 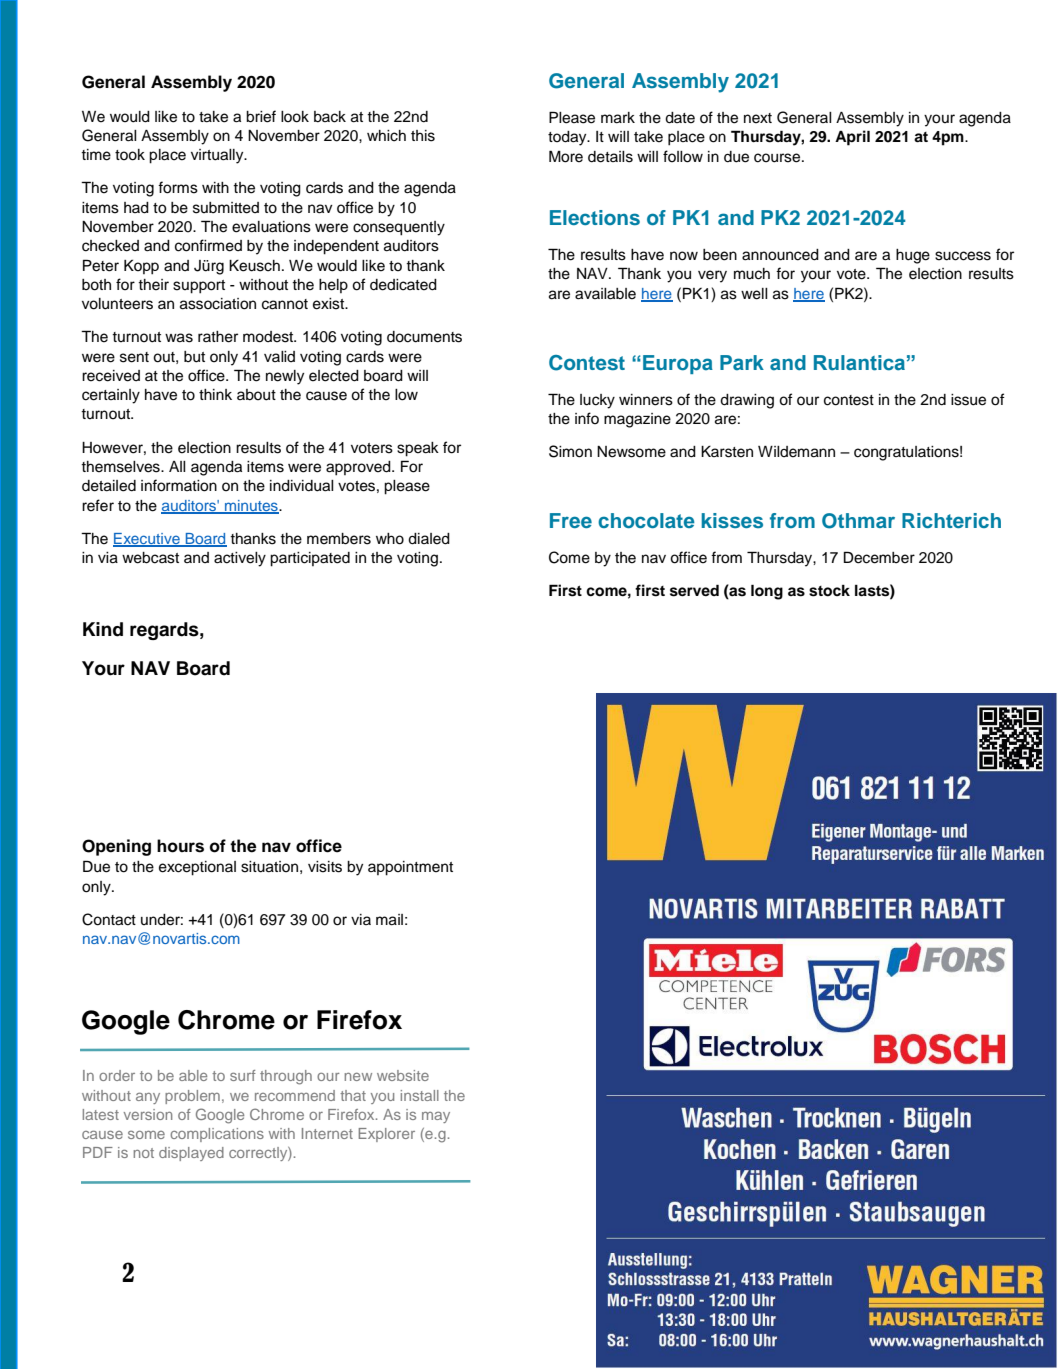 I want to click on More, so click(x=566, y=156).
